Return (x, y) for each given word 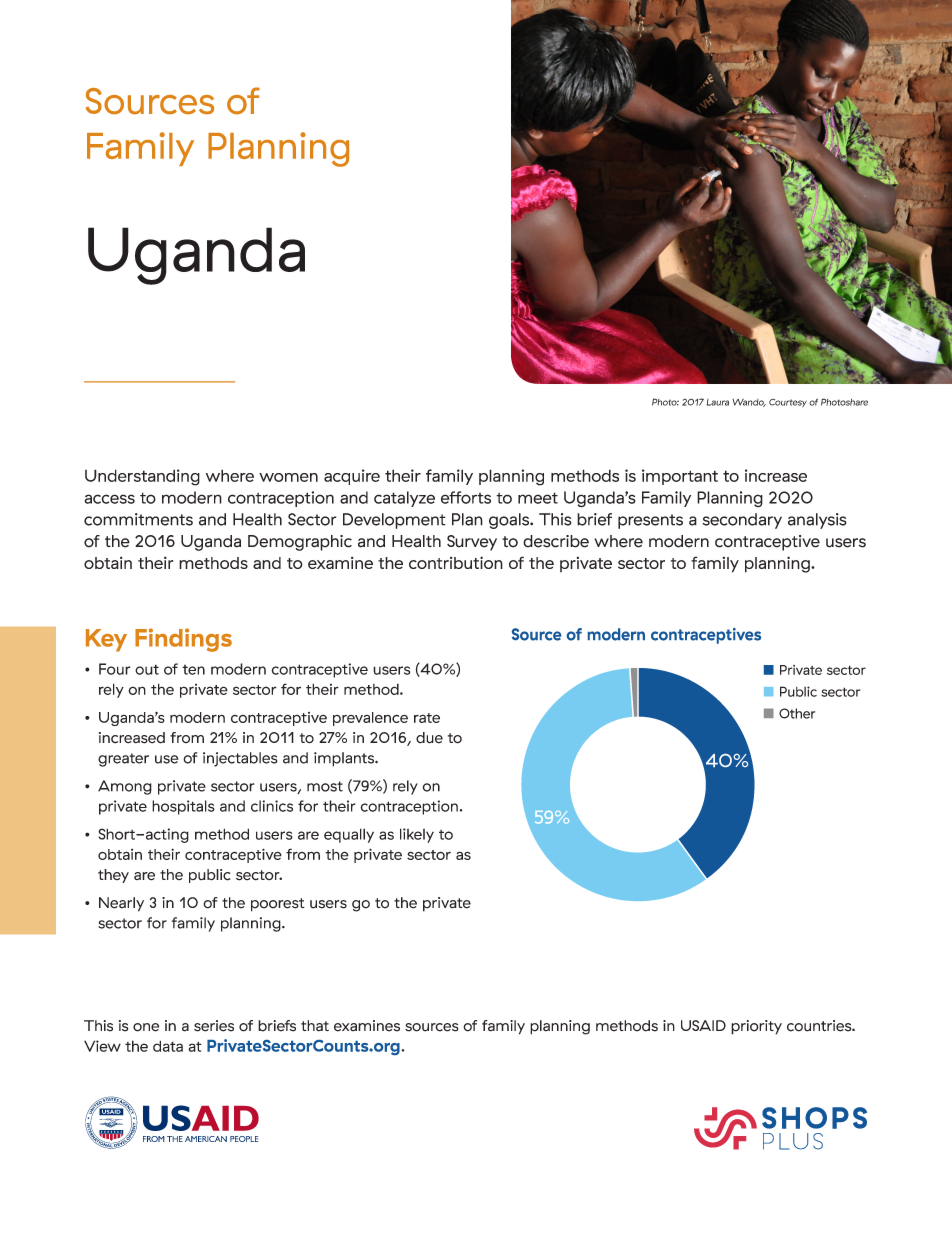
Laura (718, 402)
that (315, 1026)
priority (756, 1027)
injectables (240, 759)
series (214, 1026)
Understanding (142, 477)
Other (797, 713)
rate (427, 718)
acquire (352, 477)
